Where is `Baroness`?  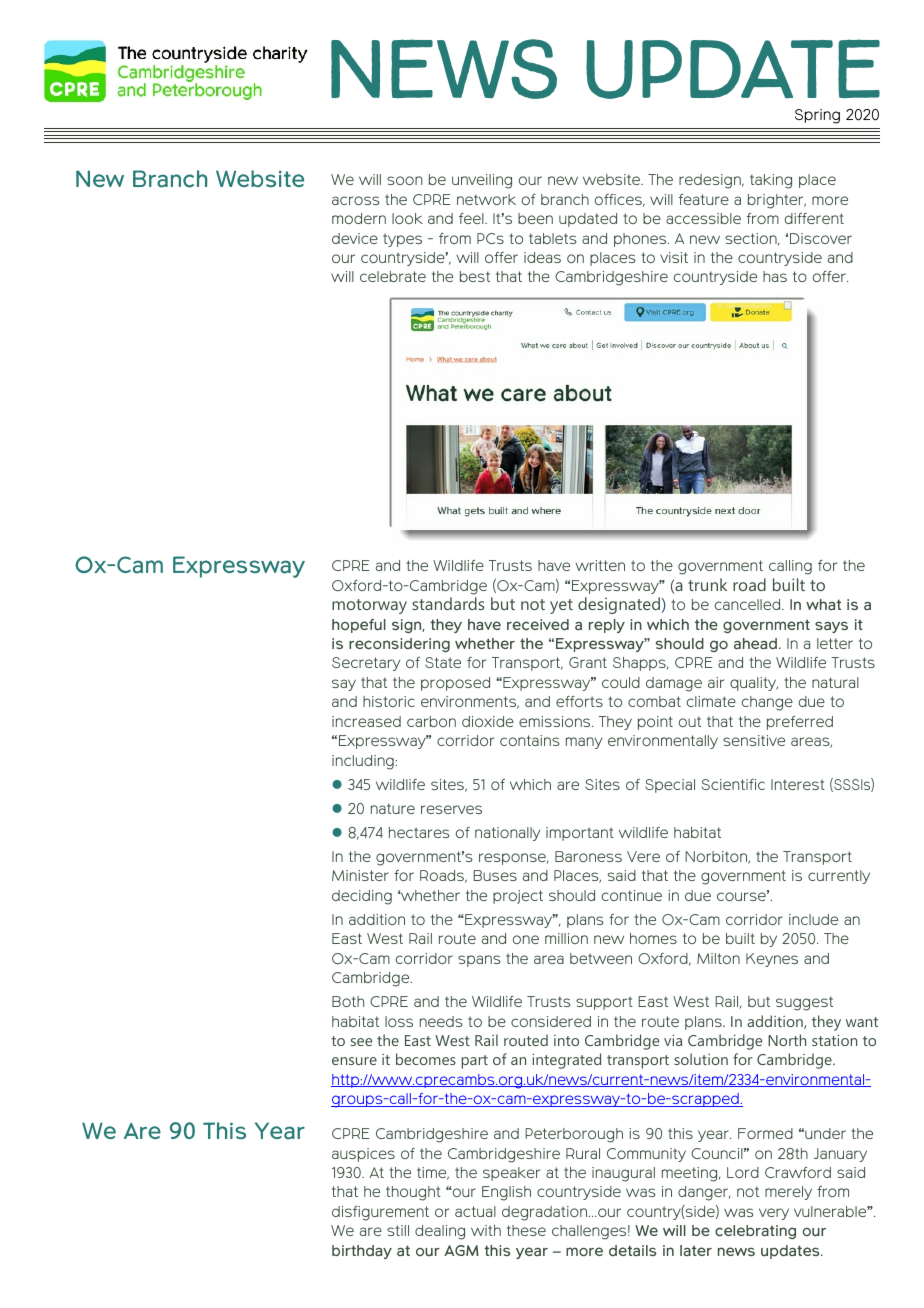 Baroness is located at coordinates (588, 856).
